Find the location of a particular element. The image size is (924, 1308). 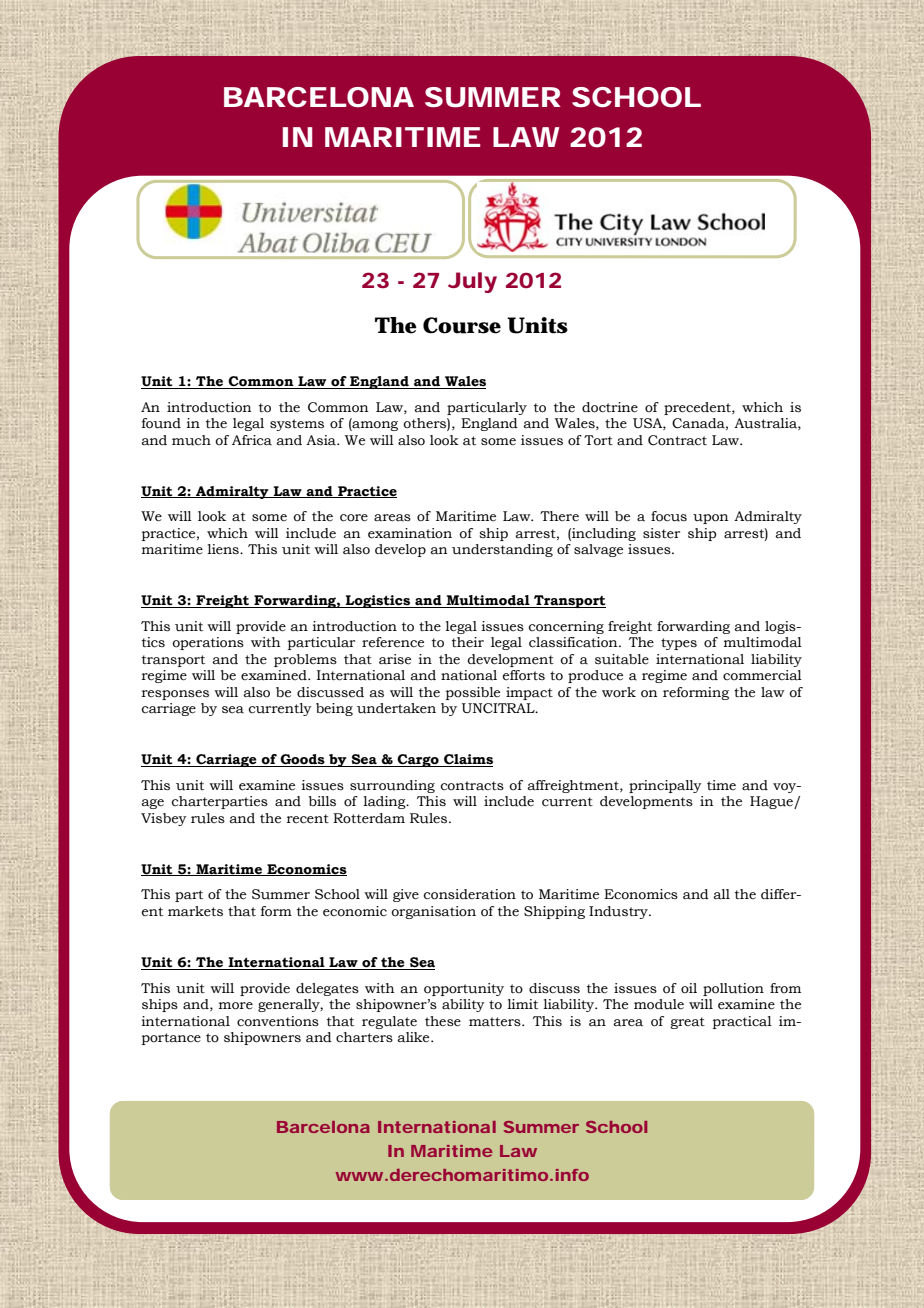

upon is located at coordinates (711, 519).
